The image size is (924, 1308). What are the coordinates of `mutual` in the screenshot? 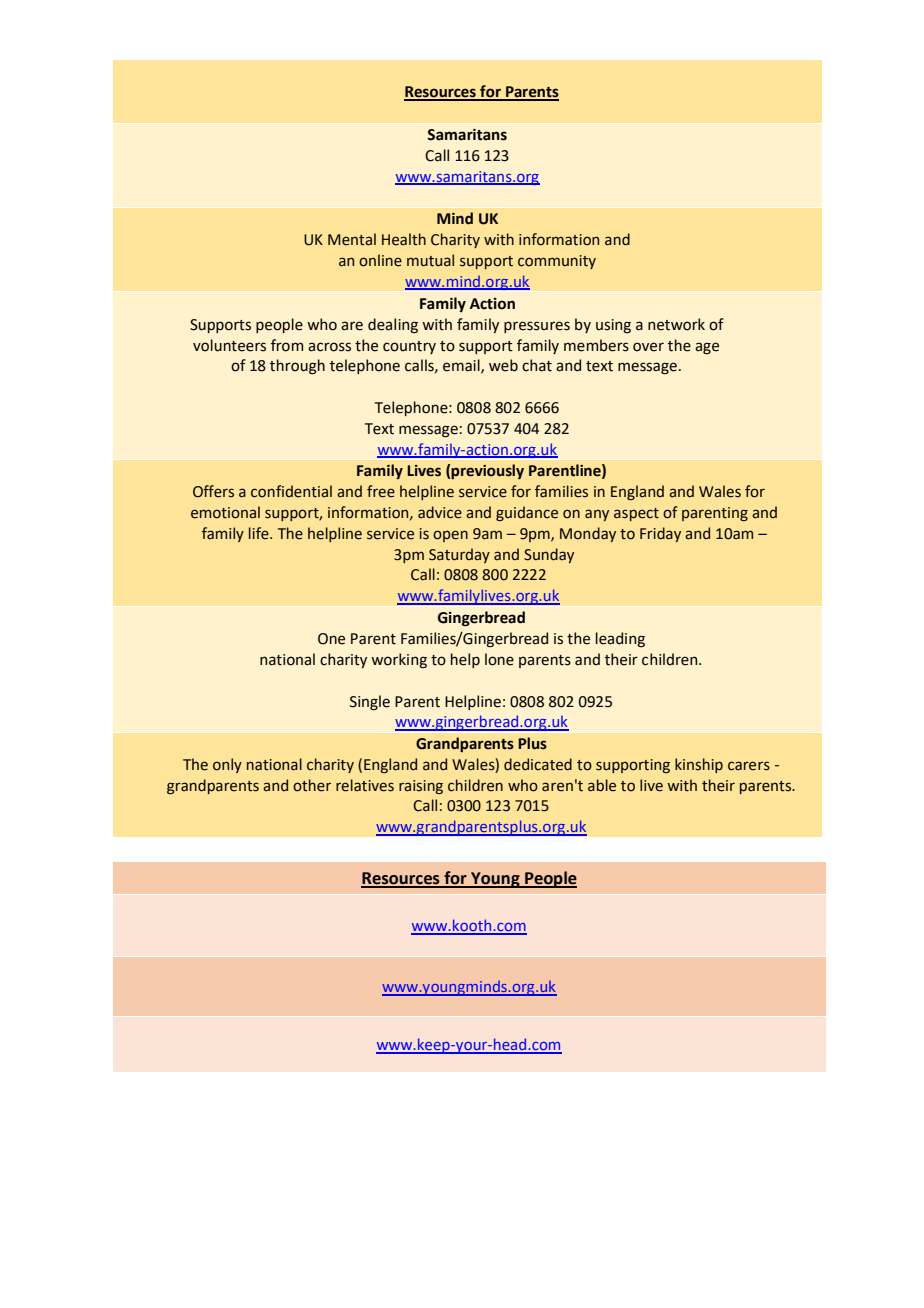 It's located at (430, 260).
